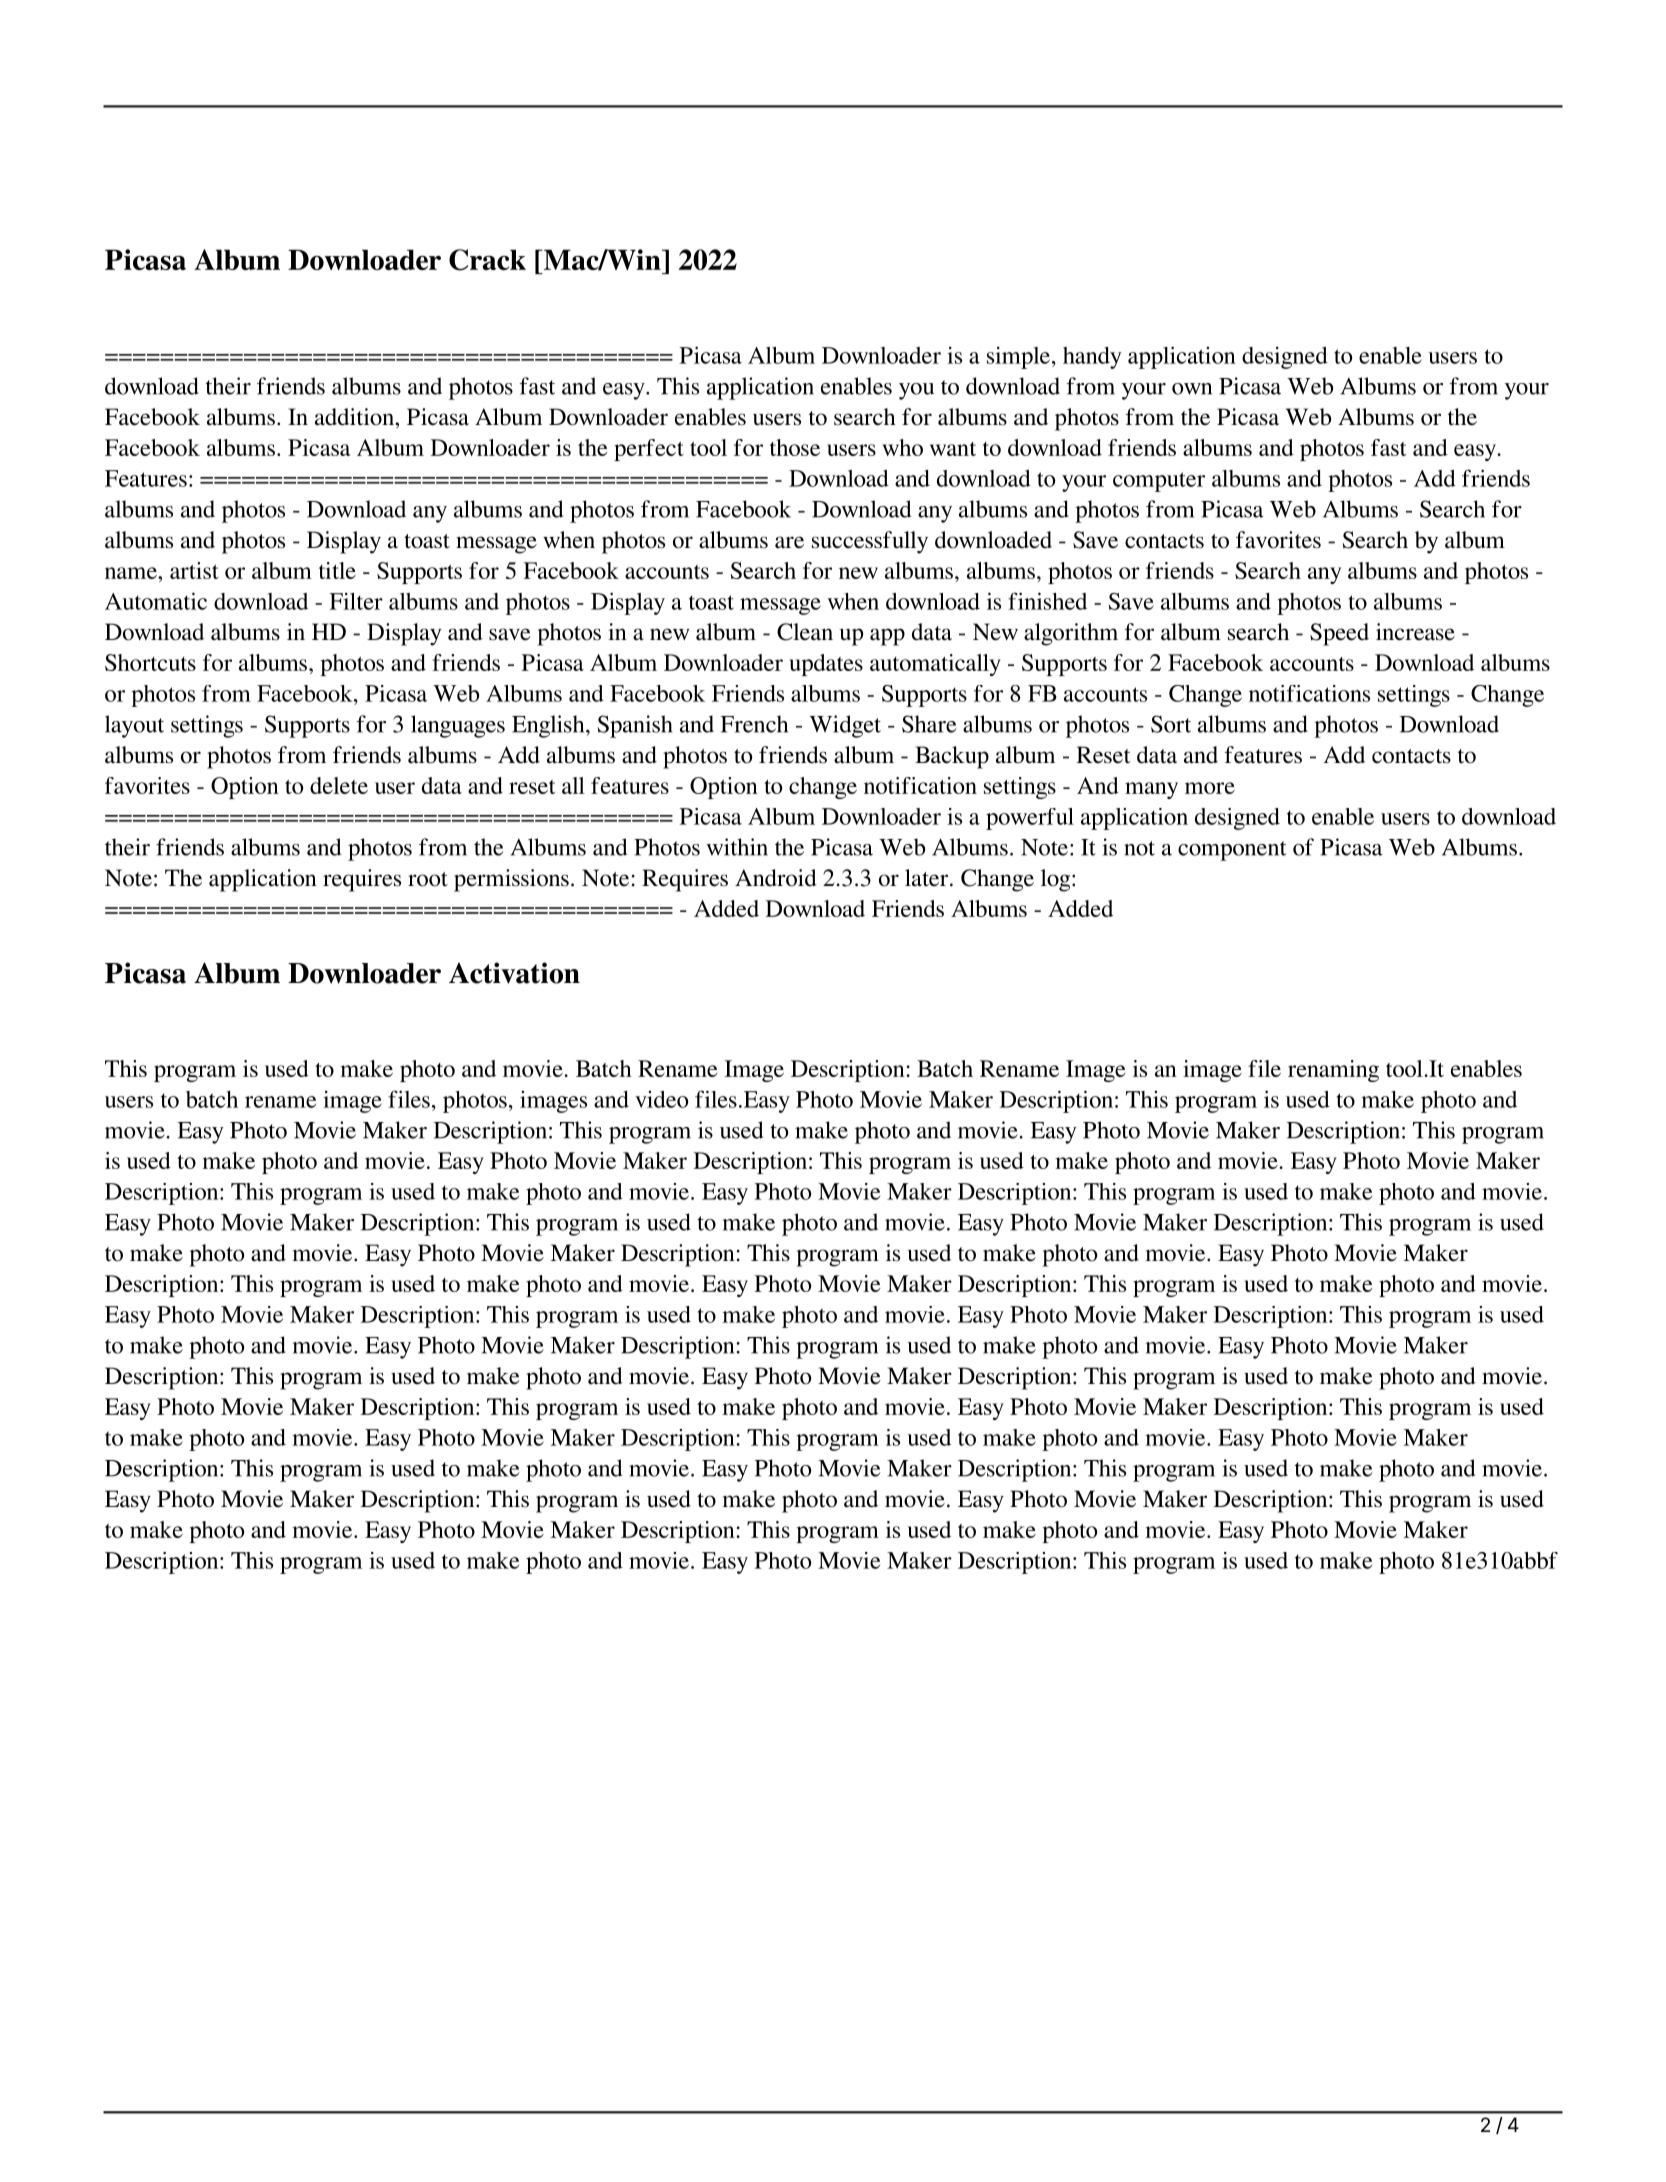  Describe the element at coordinates (1159, 482) in the document. I see `computer` at that location.
